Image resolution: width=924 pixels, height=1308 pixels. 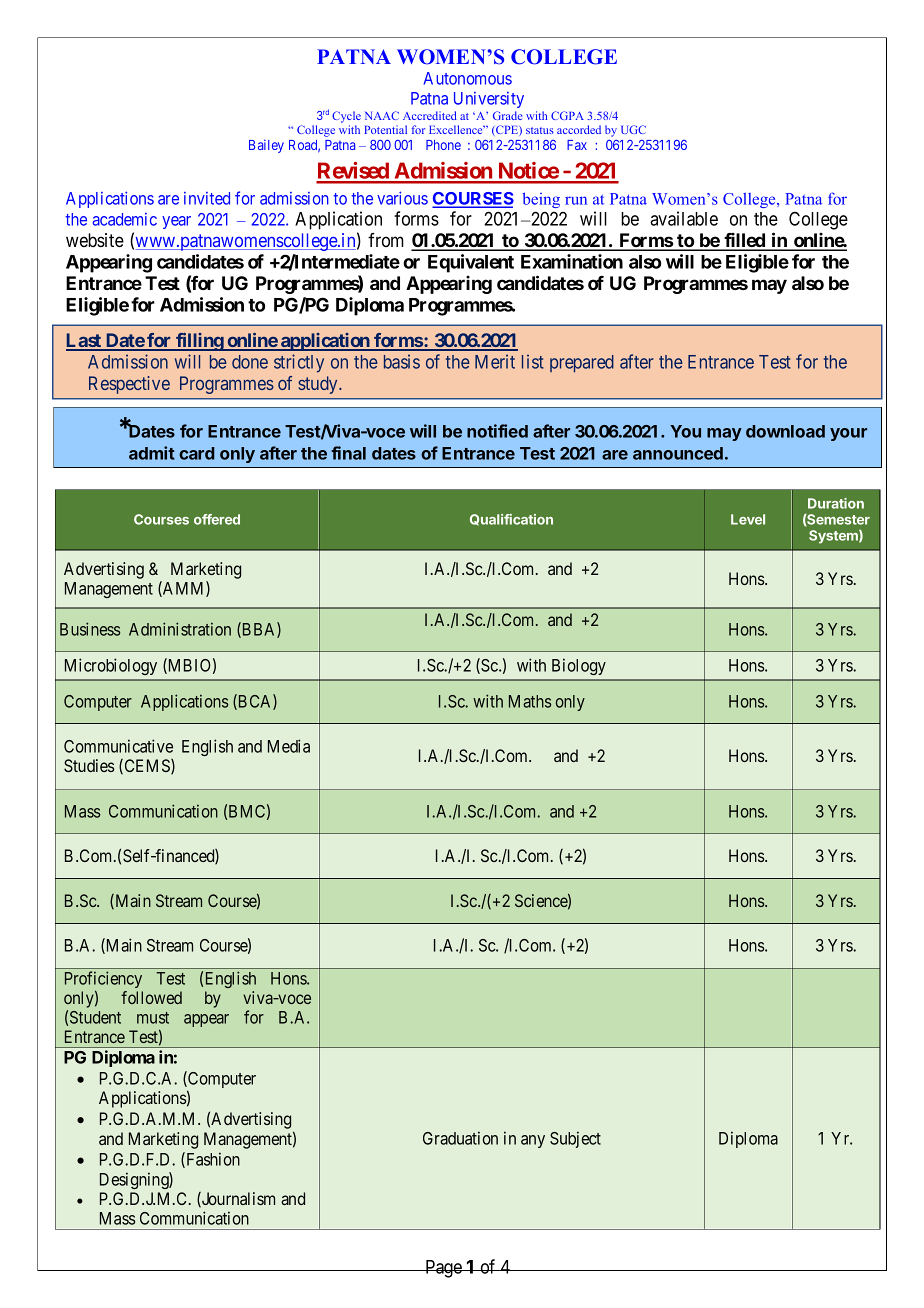 What do you see at coordinates (266, 146) in the image?
I see `Bailey` at bounding box center [266, 146].
